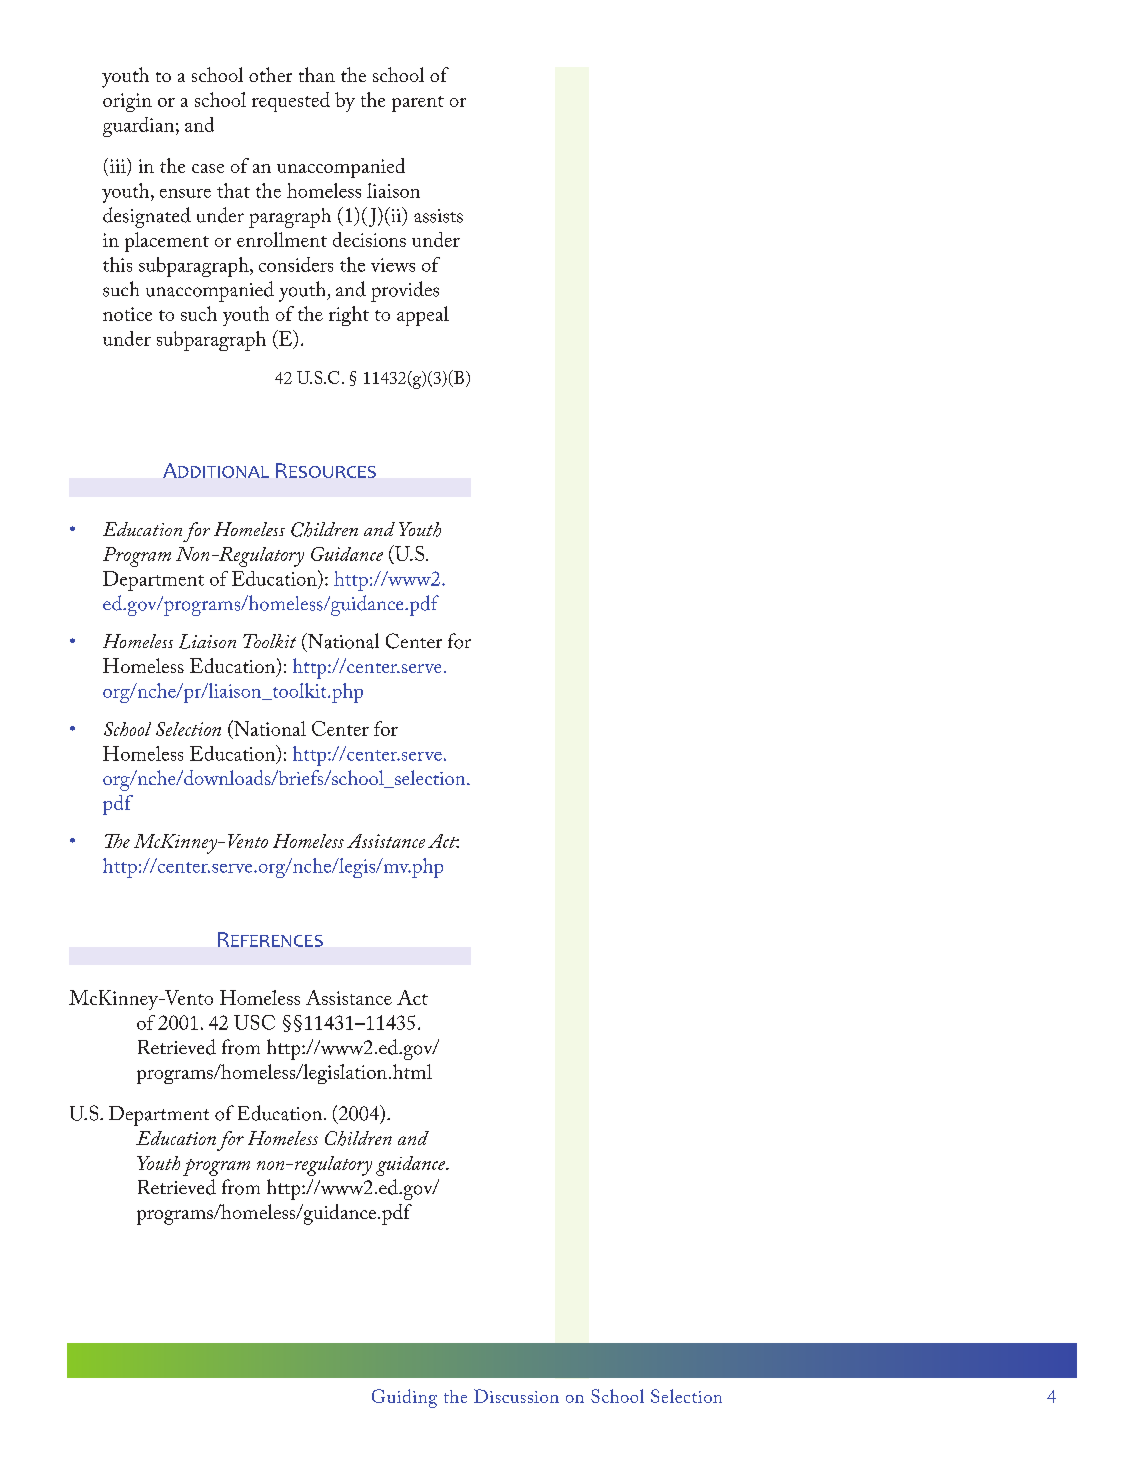 Image resolution: width=1144 pixels, height=1480 pixels. I want to click on origin, so click(127, 102).
